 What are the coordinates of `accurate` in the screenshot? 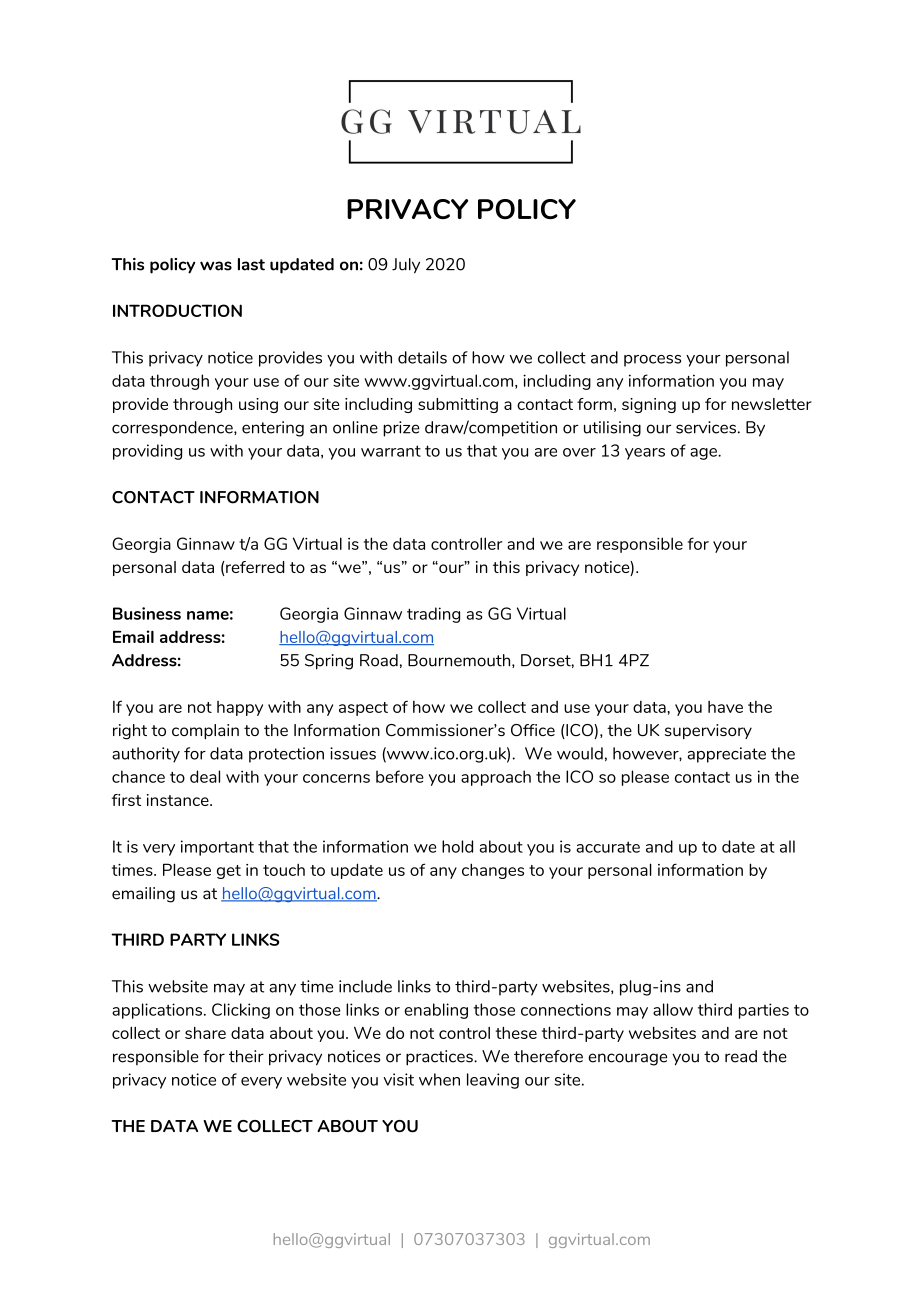 It's located at (608, 847).
